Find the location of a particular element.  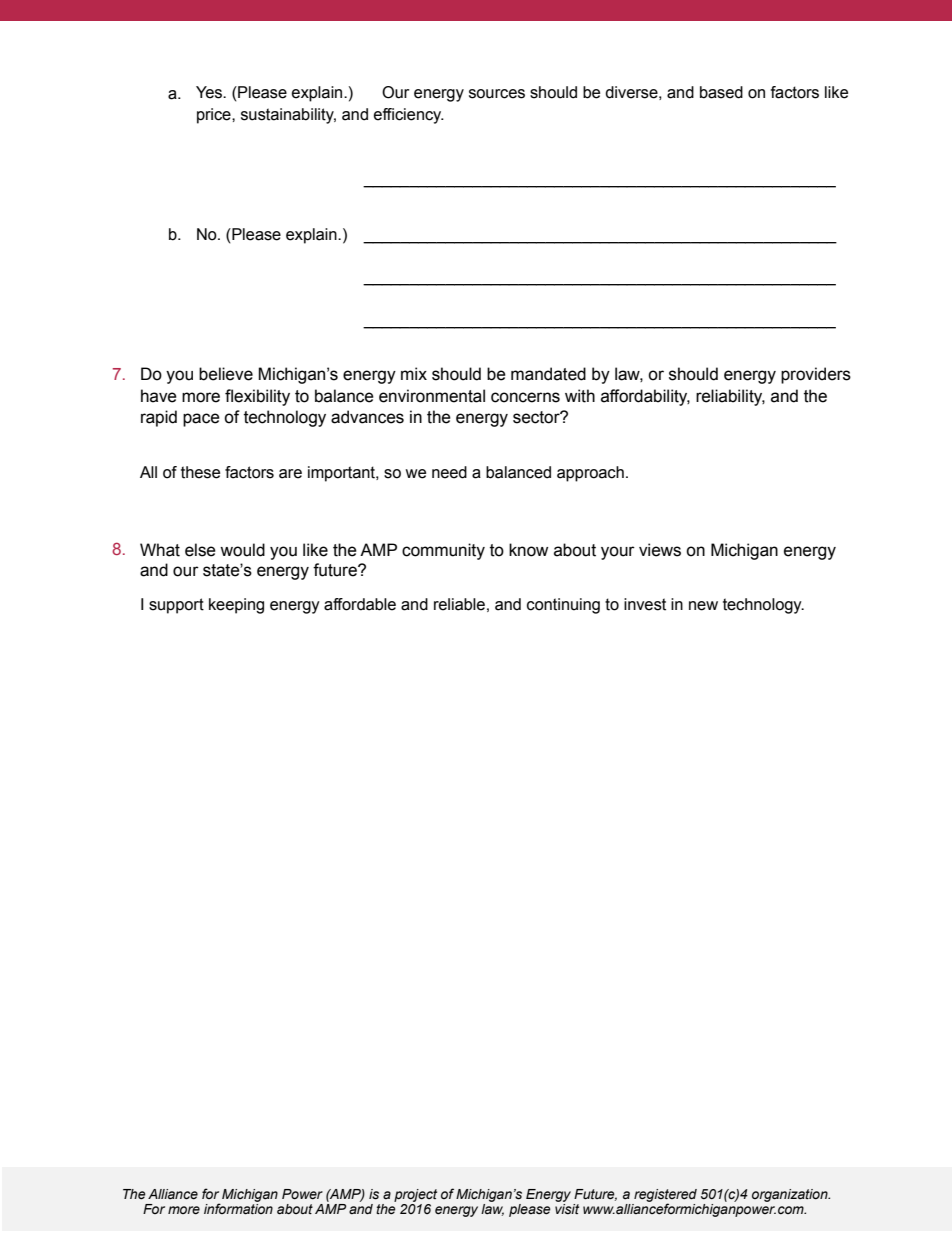

price is located at coordinates (215, 116).
